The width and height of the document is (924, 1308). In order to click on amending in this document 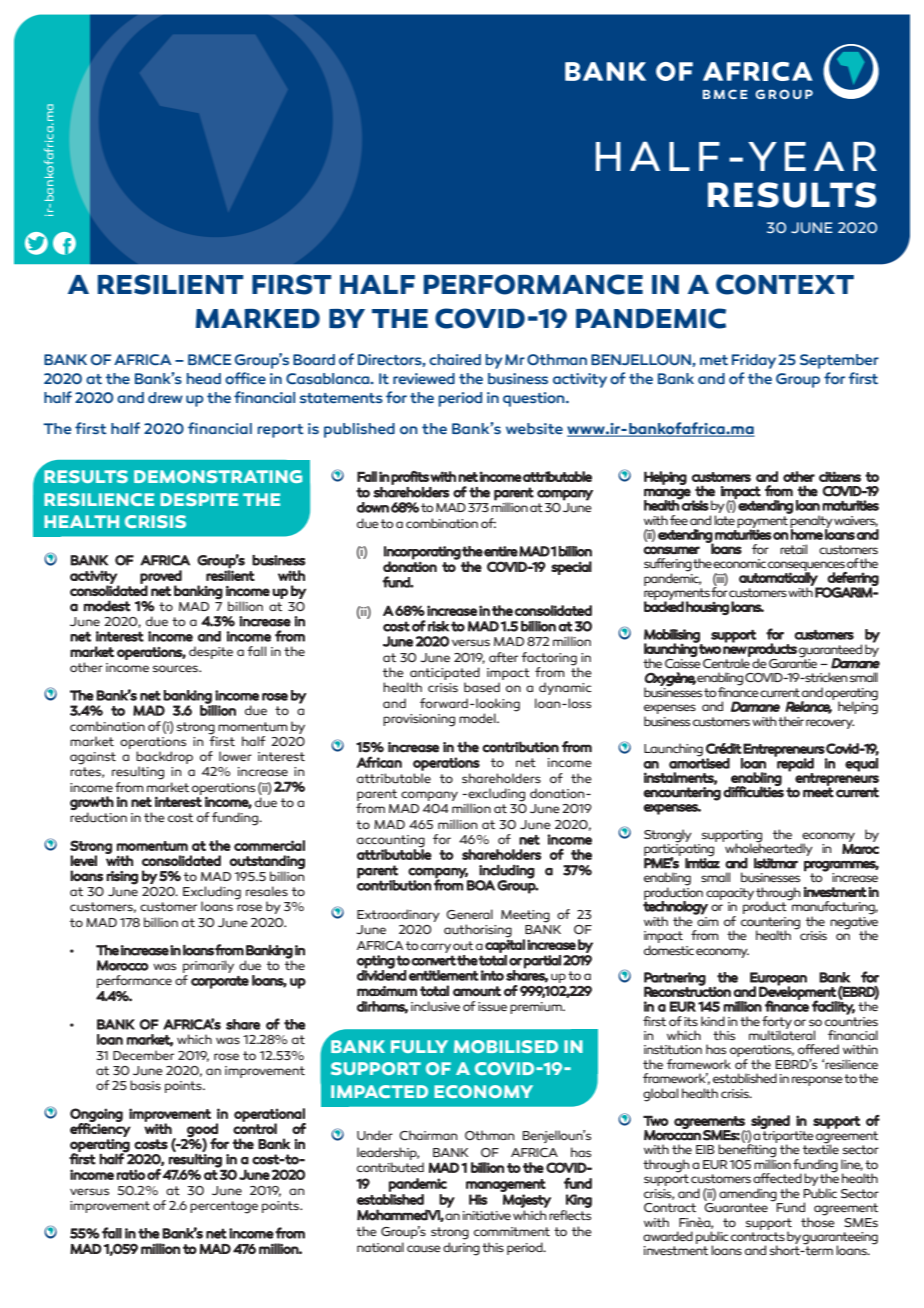, I will do `click(748, 1195)`.
